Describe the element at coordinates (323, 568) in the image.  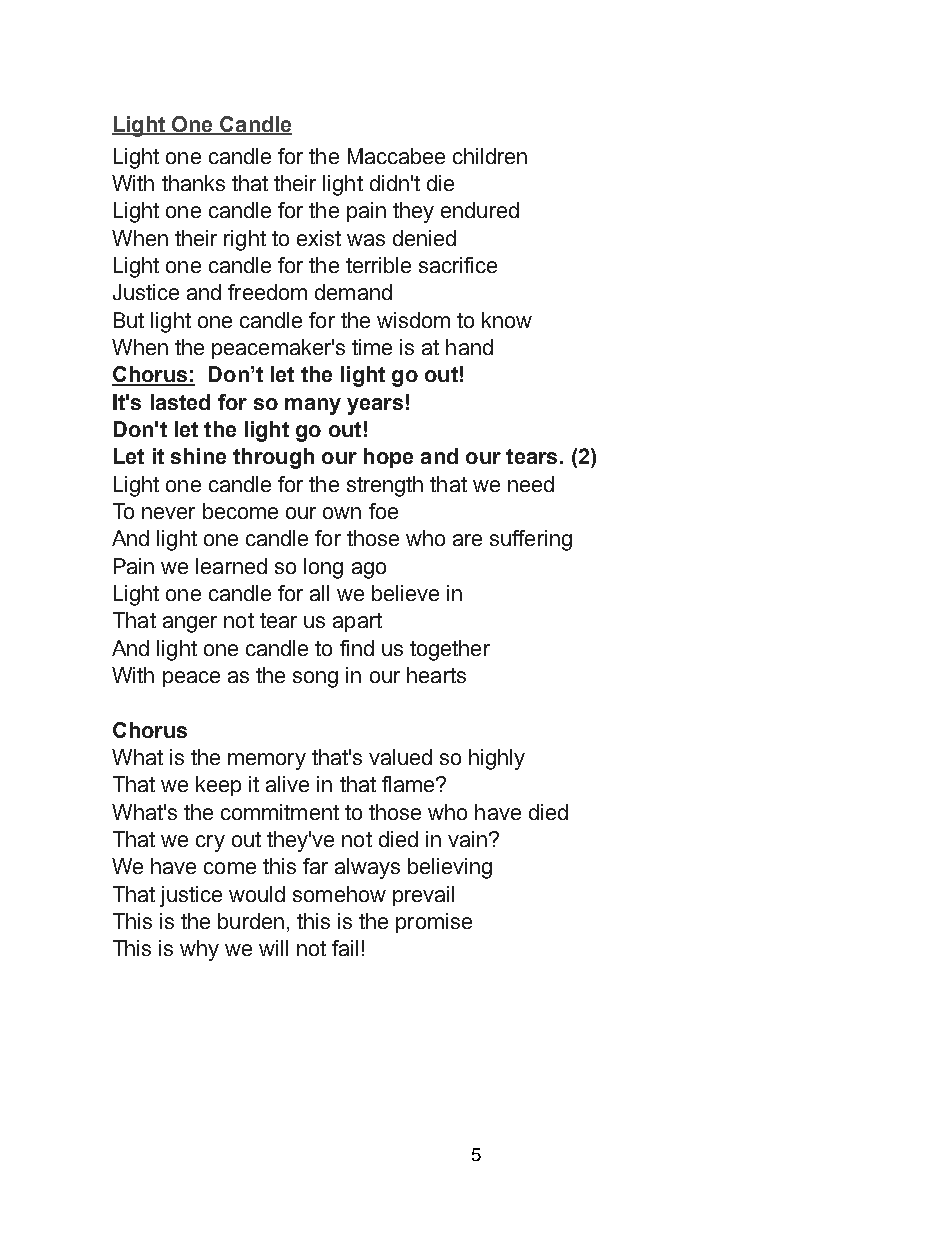
I see `long` at that location.
